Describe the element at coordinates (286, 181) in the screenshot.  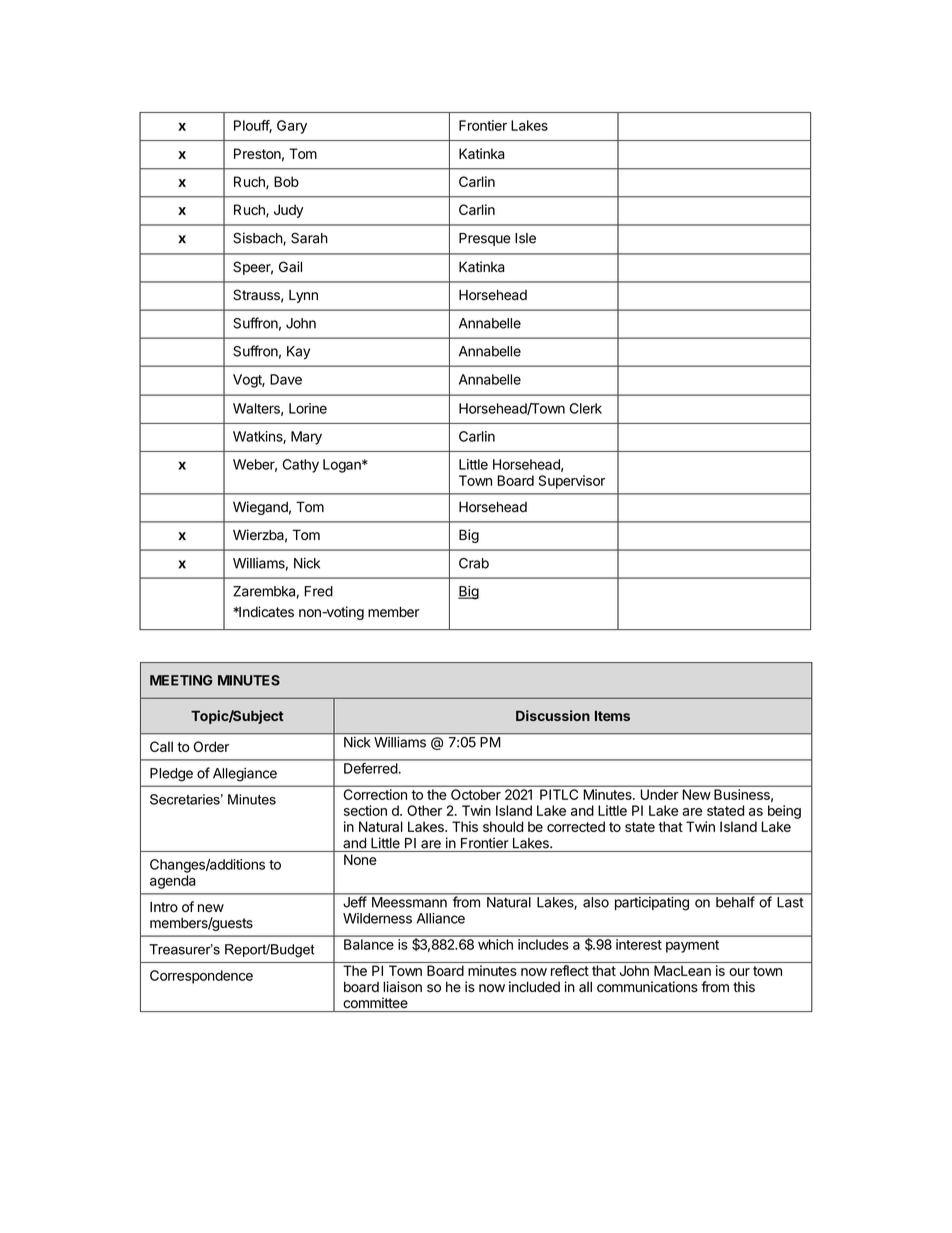
I see `Bob` at that location.
